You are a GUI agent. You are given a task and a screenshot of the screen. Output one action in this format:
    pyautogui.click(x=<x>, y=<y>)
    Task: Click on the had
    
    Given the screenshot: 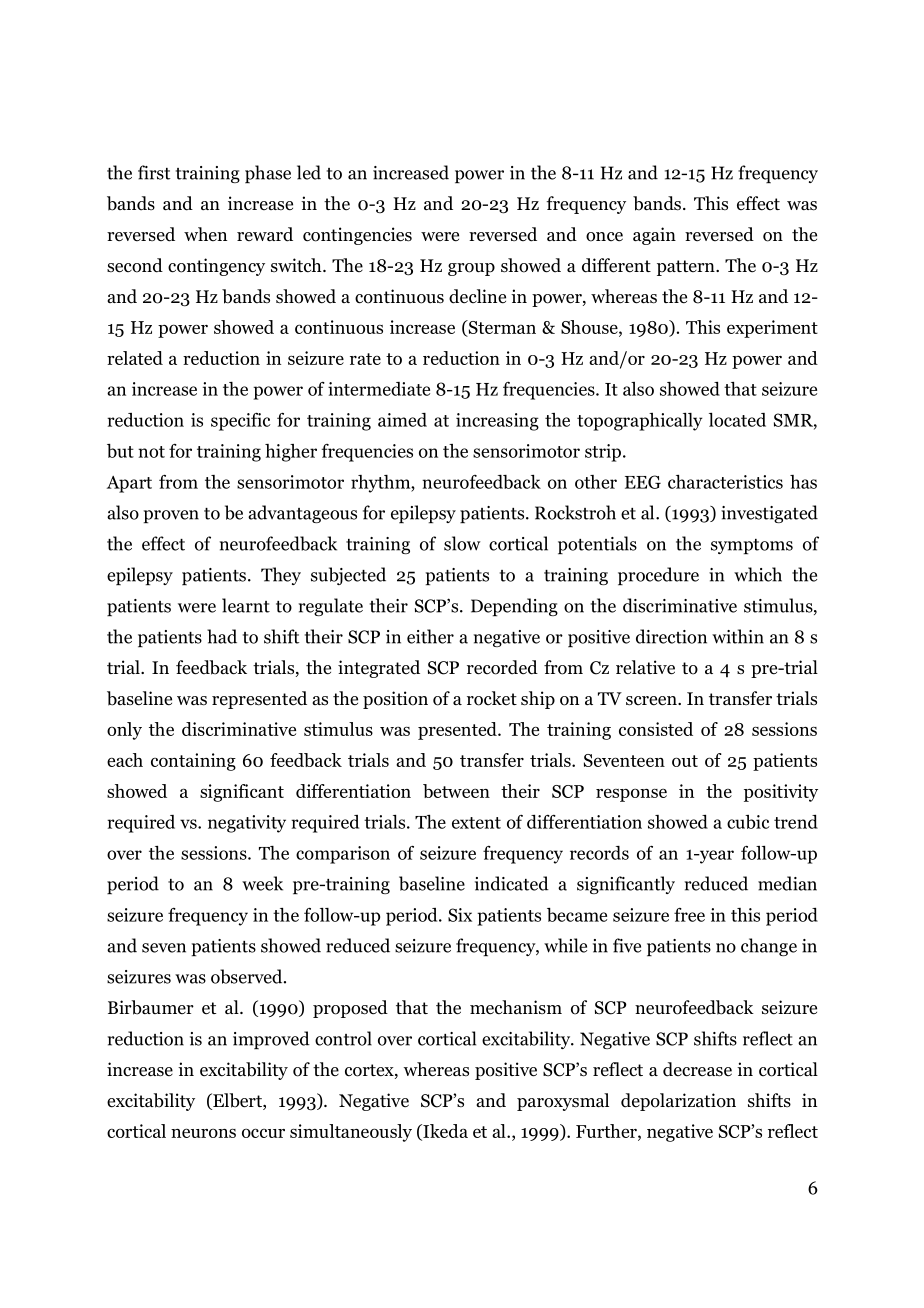 What is the action you would take?
    pyautogui.click(x=222, y=636)
